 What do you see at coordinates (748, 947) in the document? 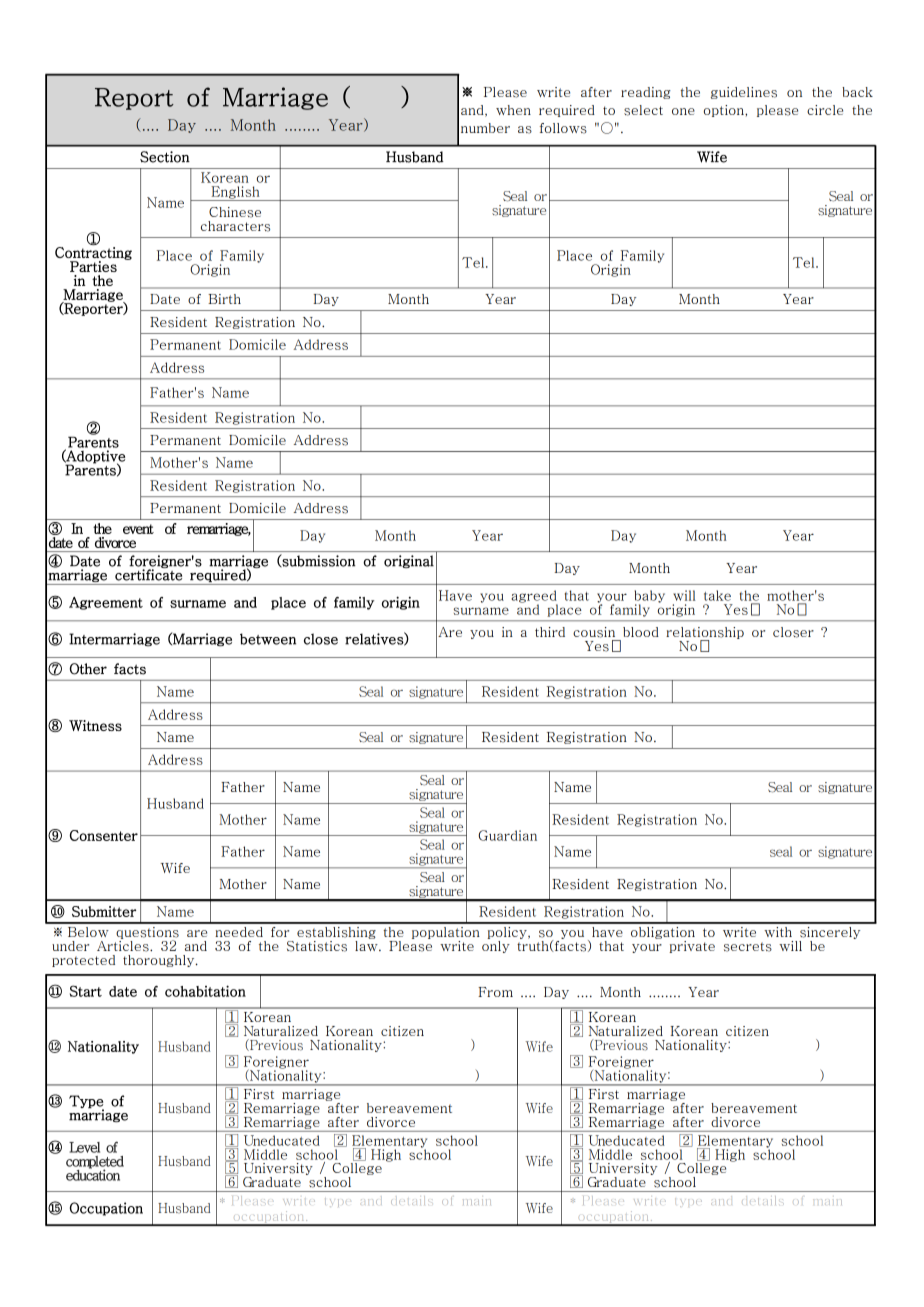
I see `secrets` at bounding box center [748, 947].
